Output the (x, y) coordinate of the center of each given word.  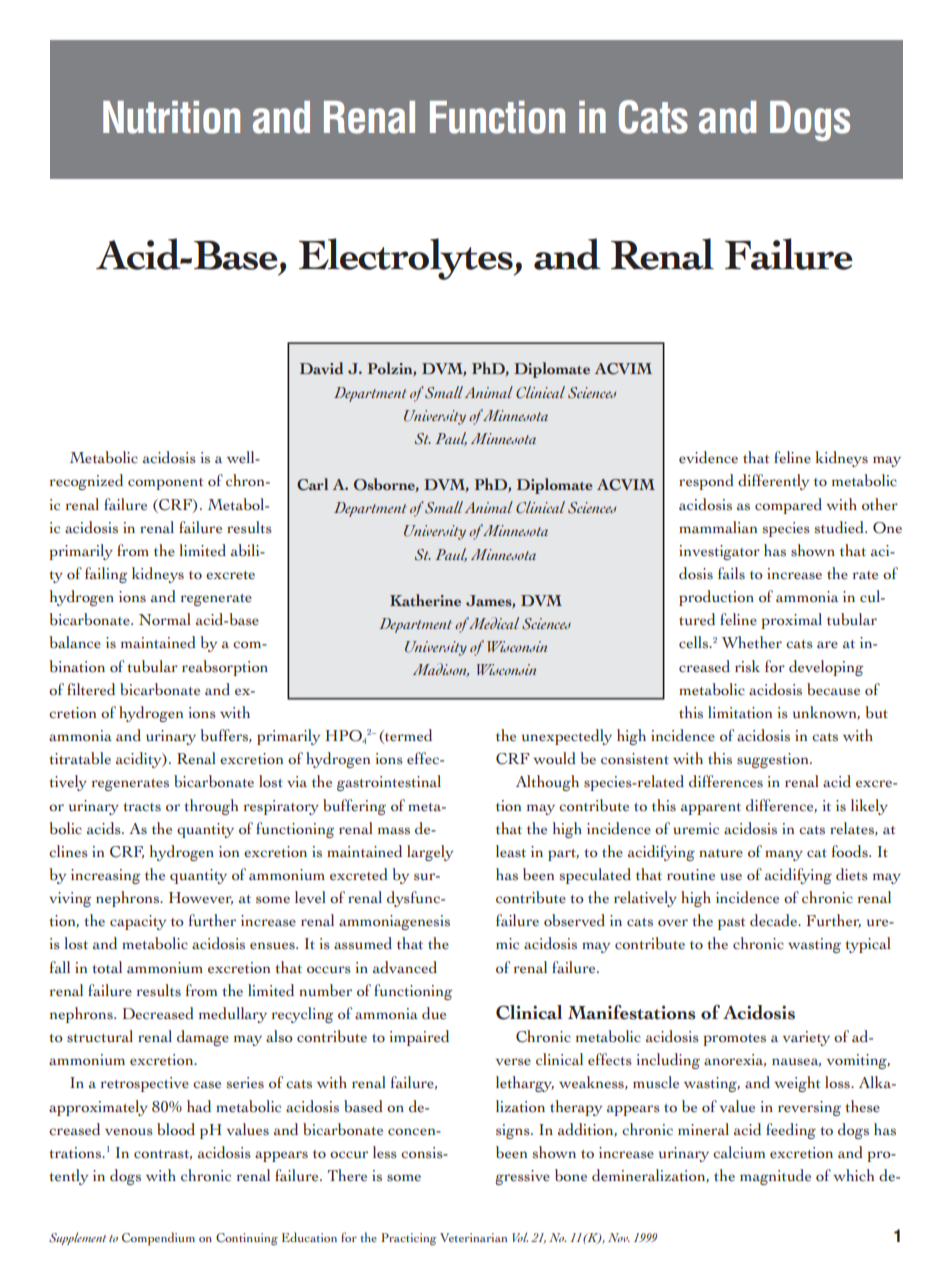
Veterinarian (473, 1237)
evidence (708, 457)
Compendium (158, 1239)
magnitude (775, 1177)
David (322, 368)
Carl (312, 484)
